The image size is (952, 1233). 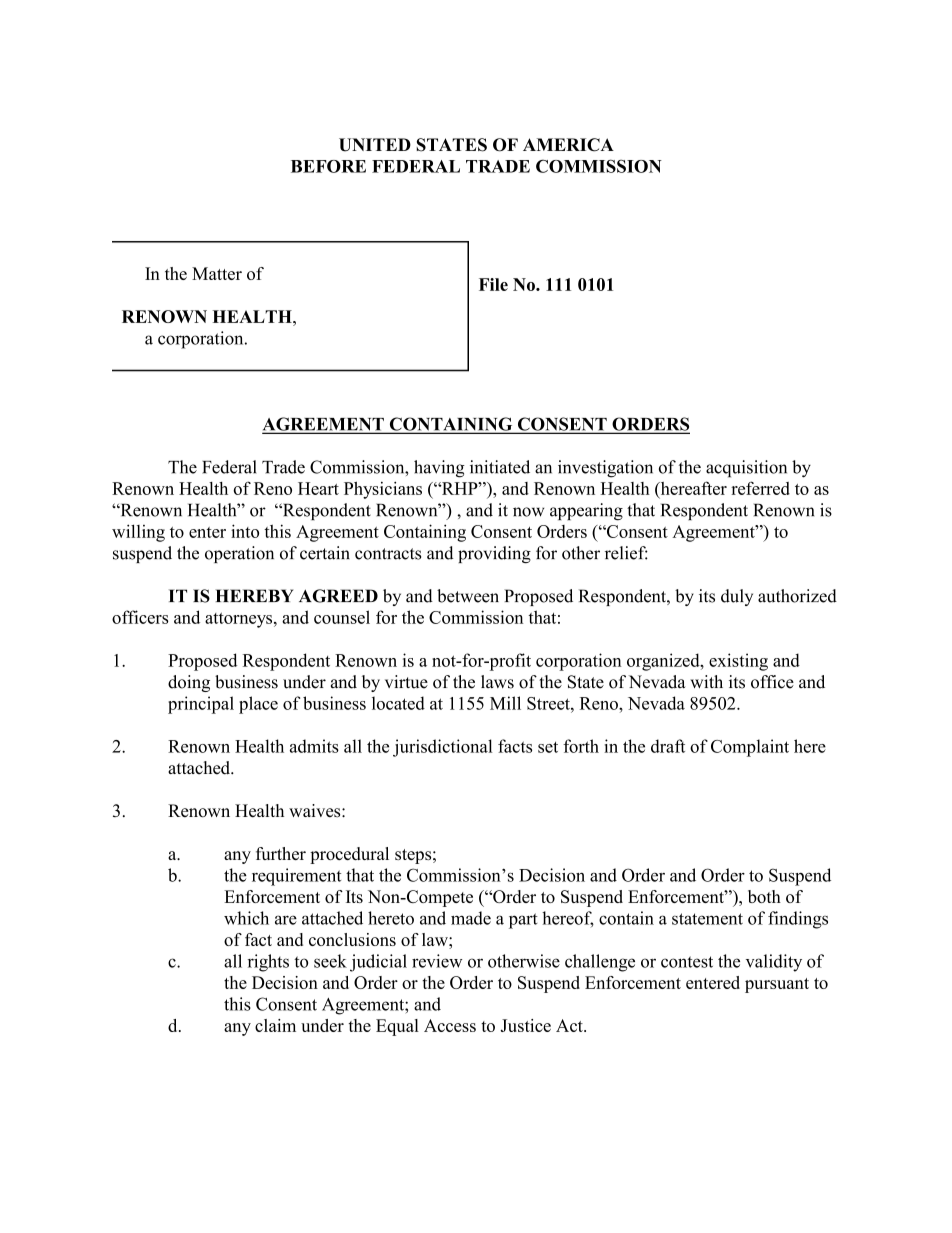 What do you see at coordinates (318, 488) in the page?
I see `Heart` at bounding box center [318, 488].
